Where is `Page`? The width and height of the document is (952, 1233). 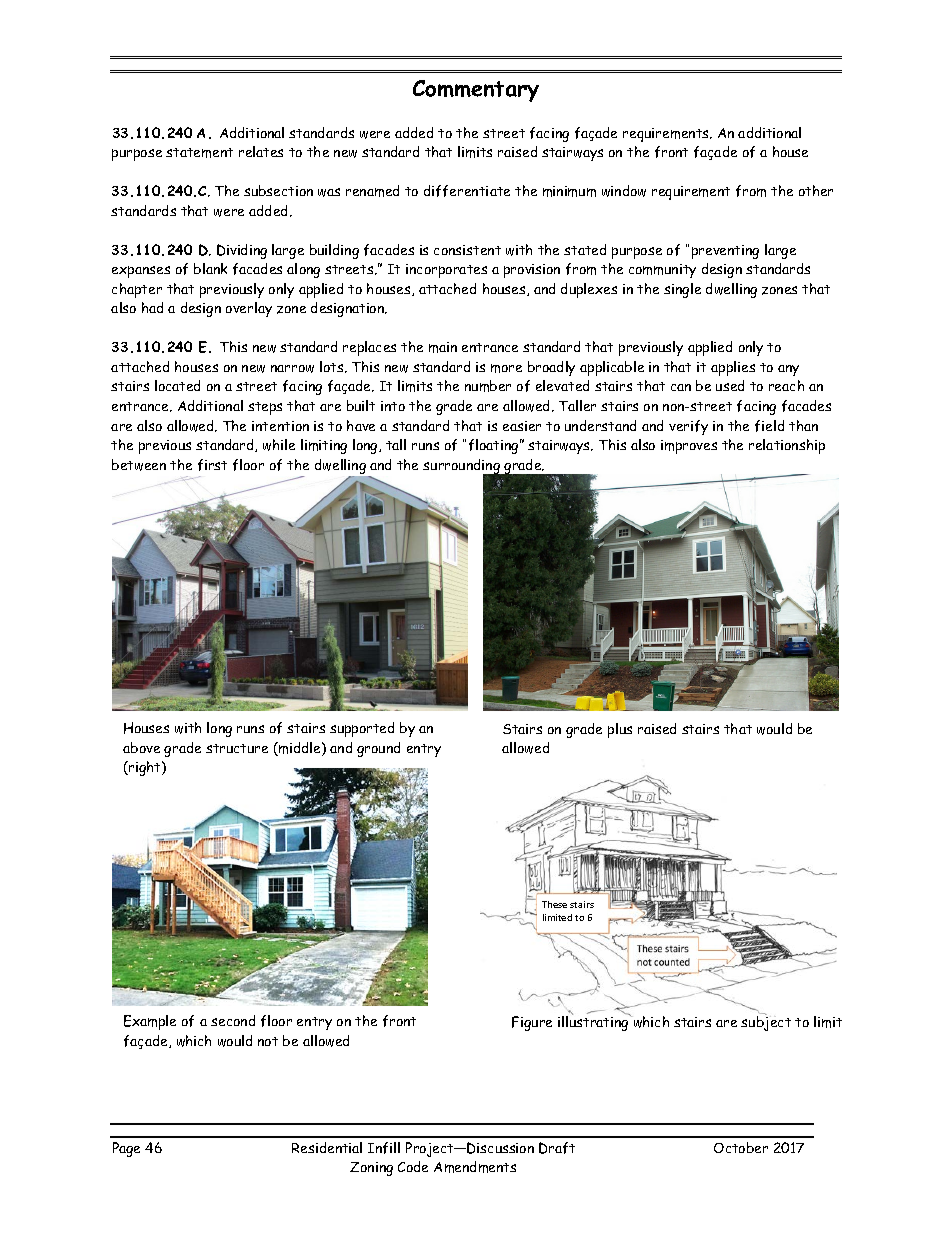 Page is located at coordinates (126, 1149).
